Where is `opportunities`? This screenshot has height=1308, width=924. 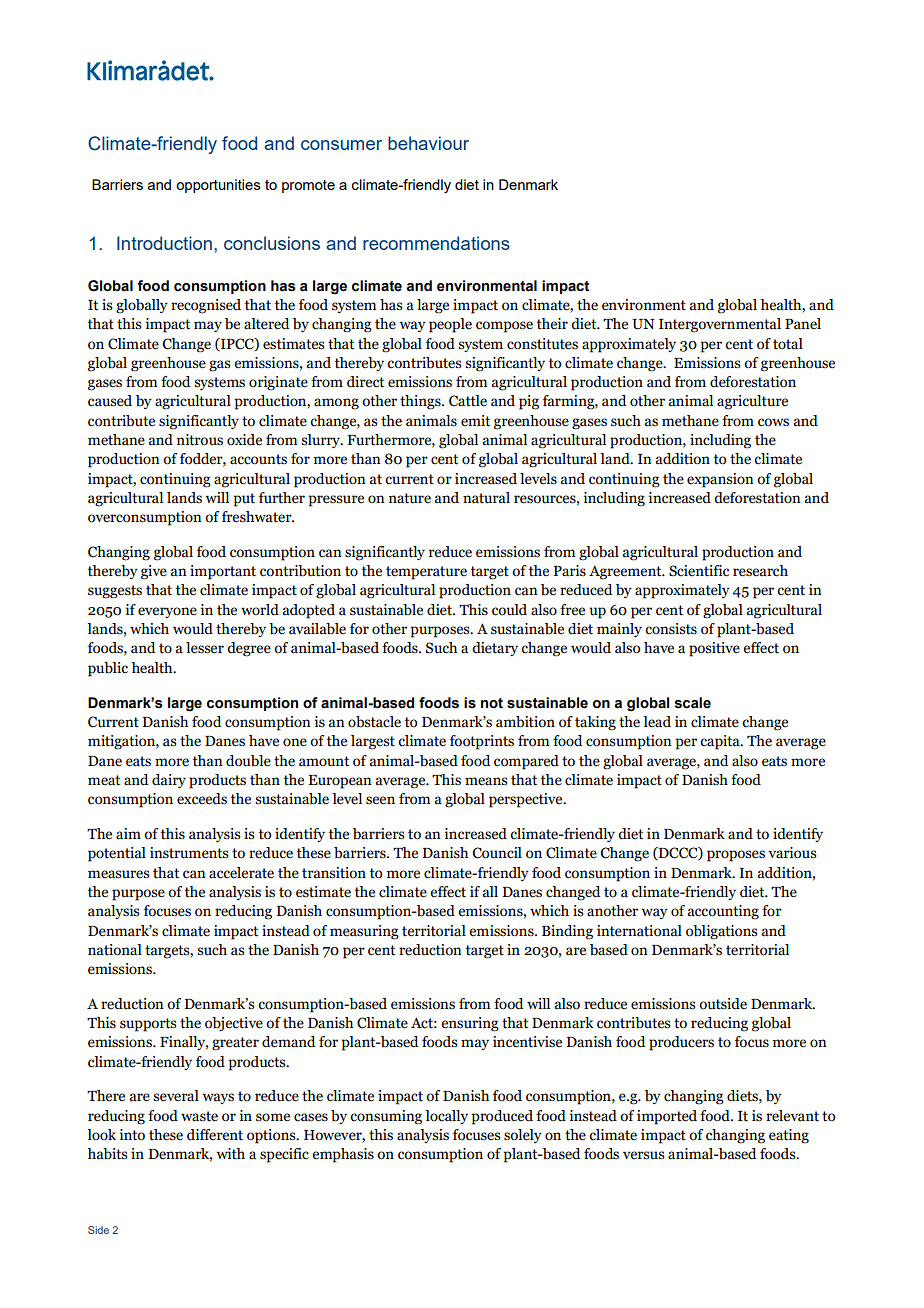 opportunities is located at coordinates (218, 186).
